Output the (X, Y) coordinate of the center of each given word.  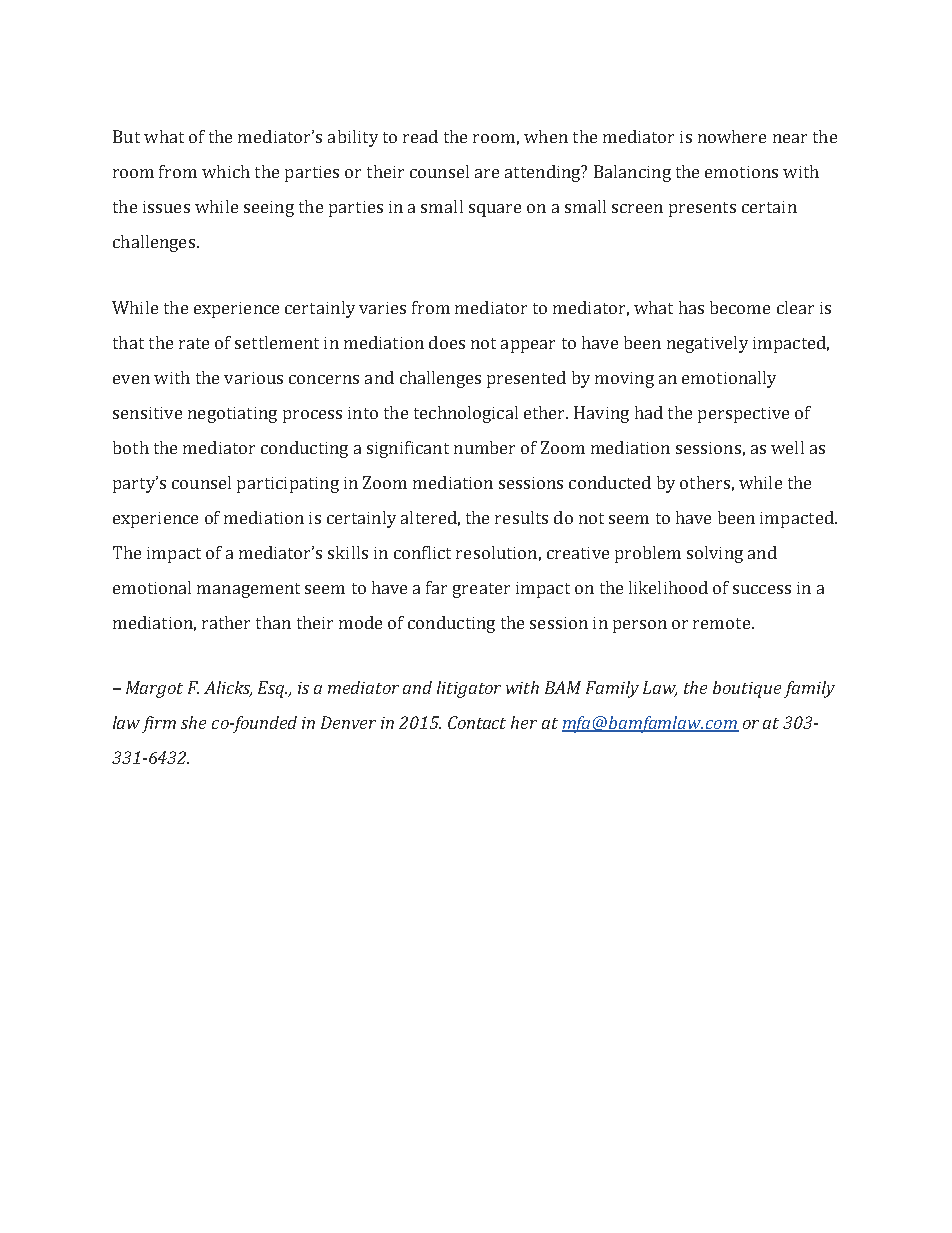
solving (715, 554)
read (420, 136)
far (436, 587)
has (691, 307)
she (193, 722)
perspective (743, 415)
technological (466, 414)
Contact (477, 722)
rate (194, 343)
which (226, 171)
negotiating (232, 415)
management (248, 590)
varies (382, 308)
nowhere (732, 136)
